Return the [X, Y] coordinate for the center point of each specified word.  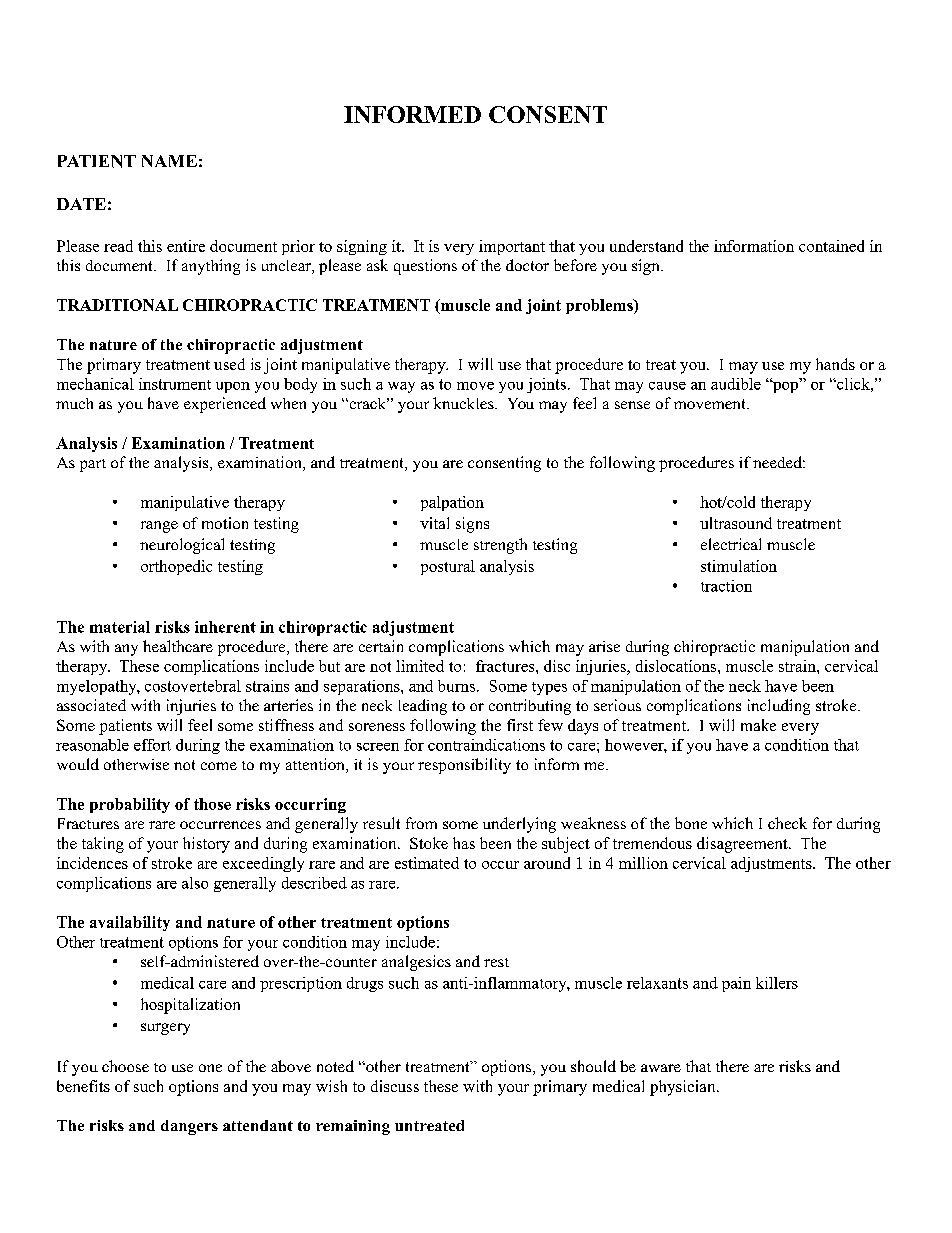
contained [831, 246]
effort [152, 745]
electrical [731, 544]
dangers [189, 1127]
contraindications [486, 745]
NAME [169, 161]
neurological [182, 546]
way [401, 387]
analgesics [416, 963]
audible [736, 384]
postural [448, 567]
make [758, 725]
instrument [175, 384]
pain [736, 984]
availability [130, 923]
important [512, 247]
